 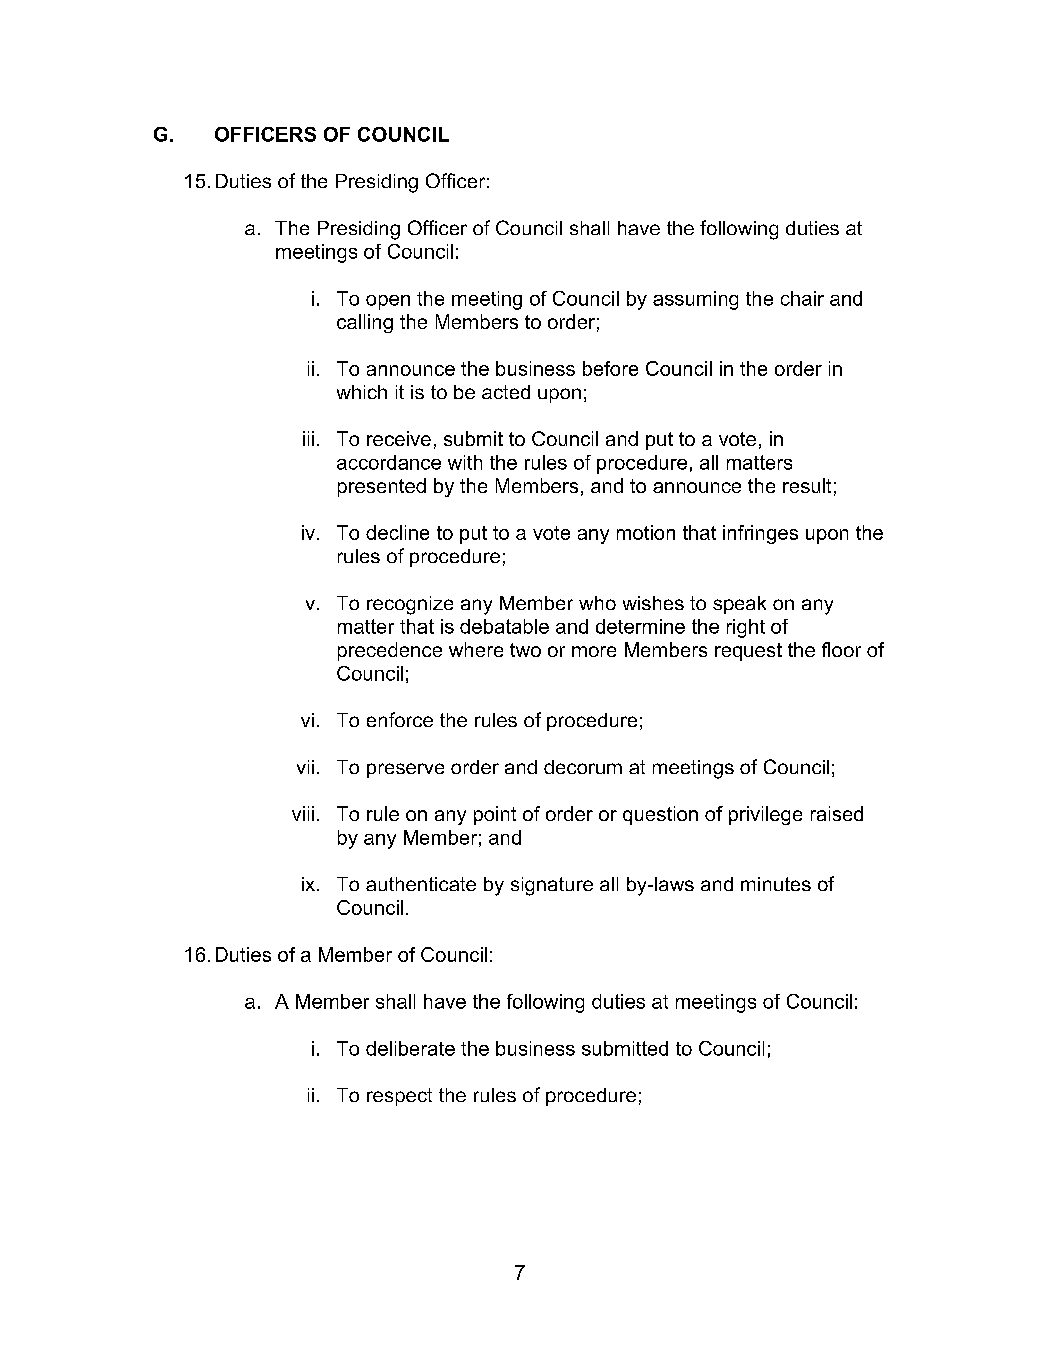 What do you see at coordinates (399, 1097) in the screenshot?
I see `respect` at bounding box center [399, 1097].
